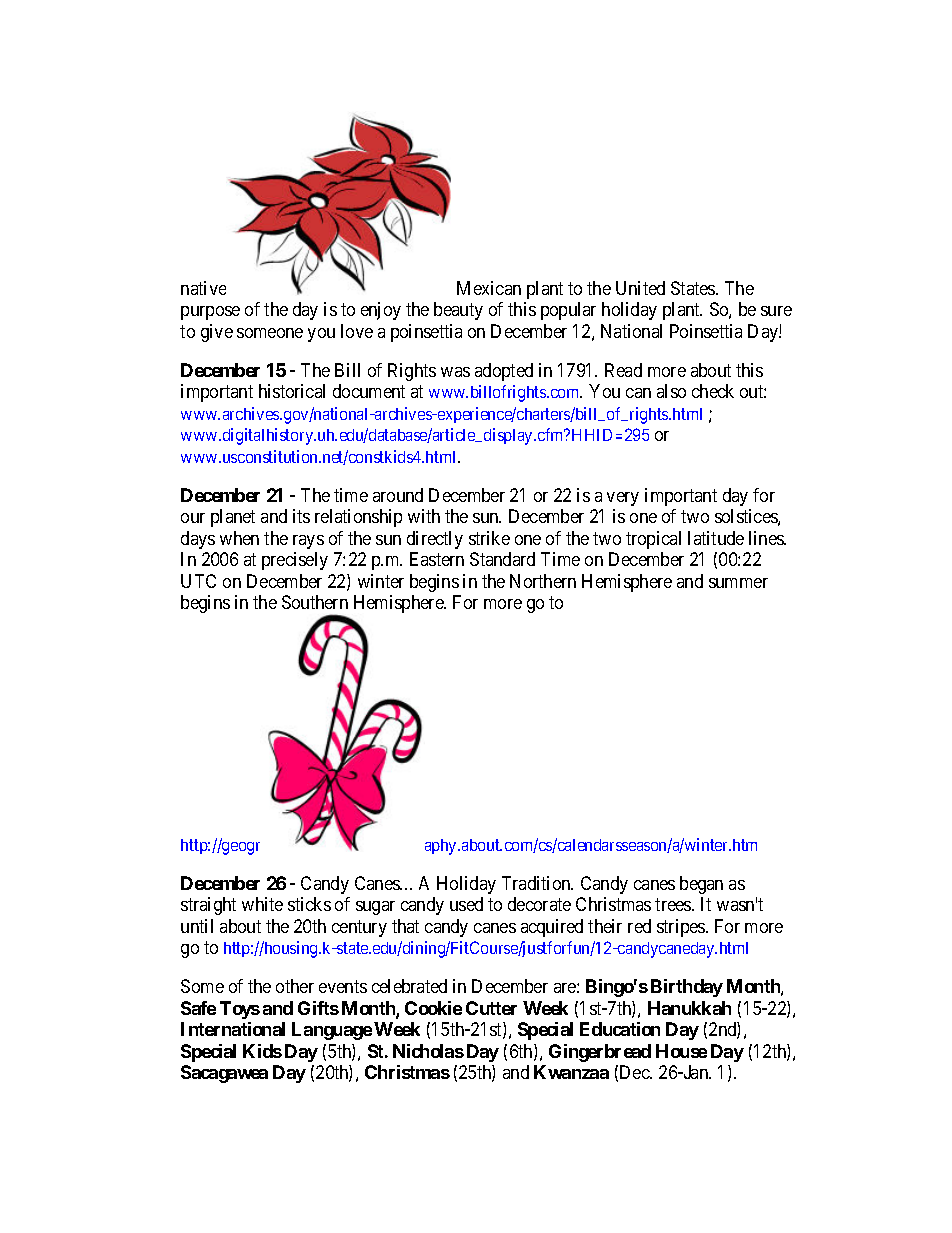 The width and height of the screenshot is (952, 1233). What do you see at coordinates (458, 311) in the screenshot?
I see `beauty` at bounding box center [458, 311].
